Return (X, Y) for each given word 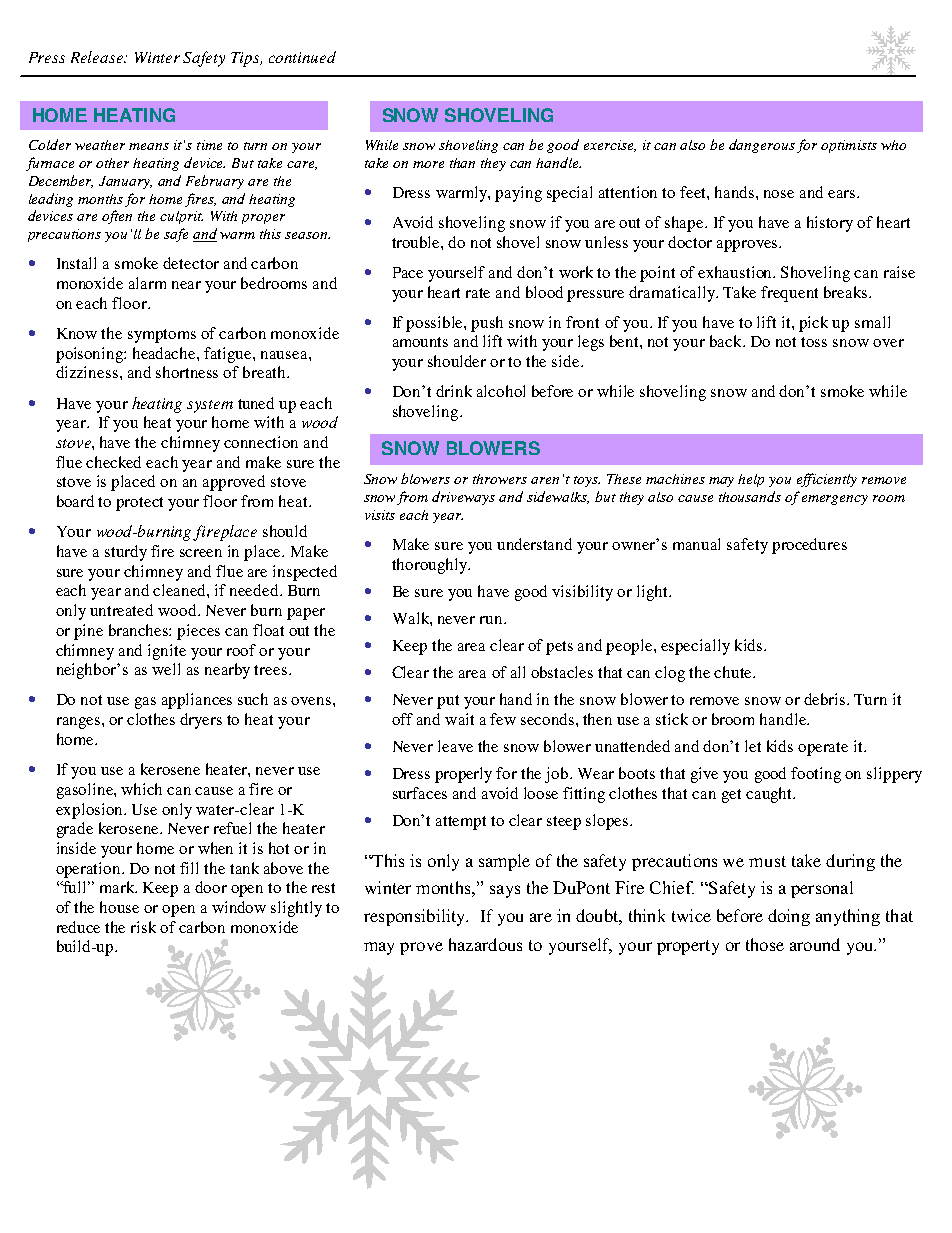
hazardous (485, 944)
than (462, 163)
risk (143, 927)
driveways (463, 498)
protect (139, 504)
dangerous (762, 146)
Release (98, 57)
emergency (835, 500)
